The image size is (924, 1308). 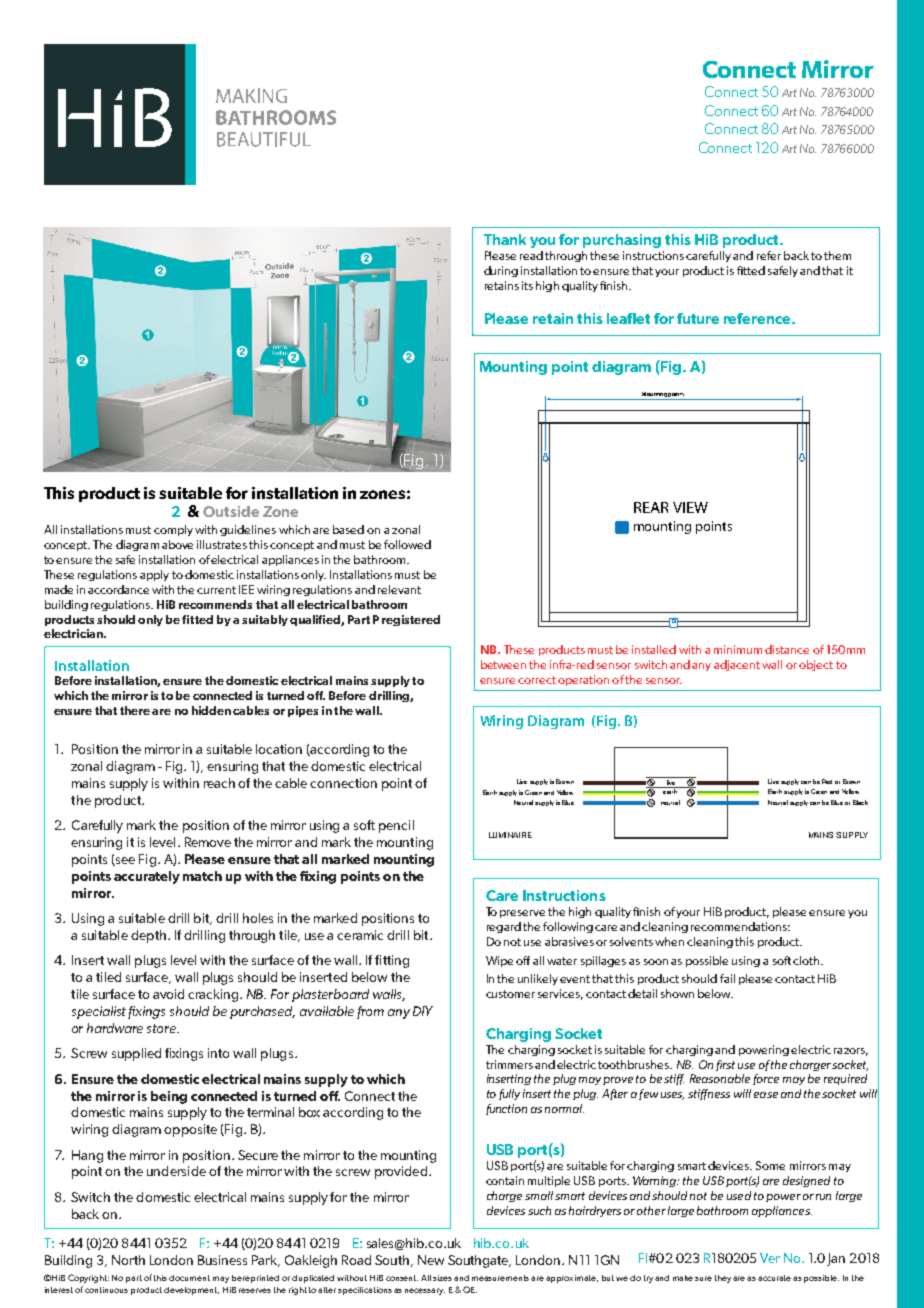 I want to click on reach, so click(x=219, y=783).
